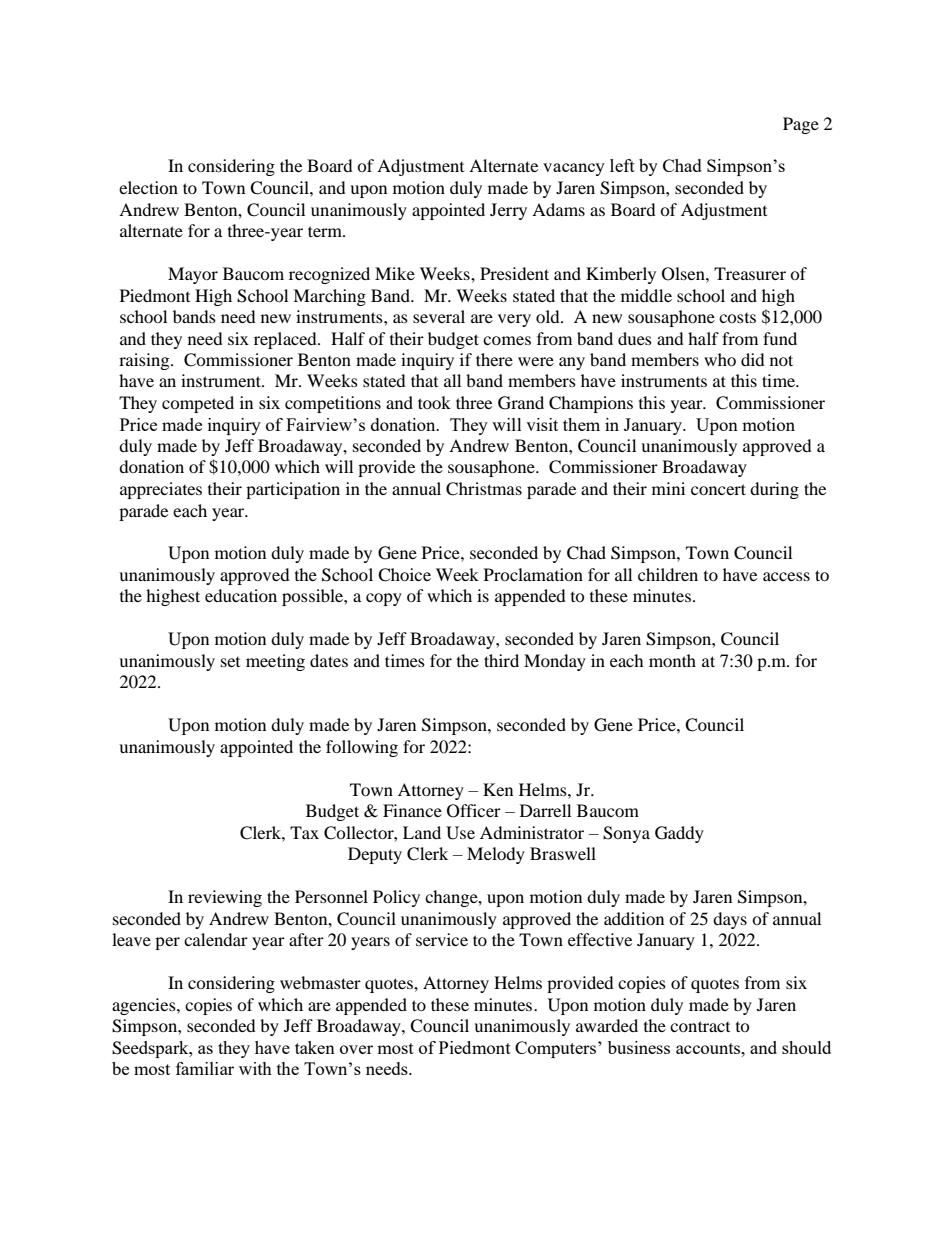 The height and width of the screenshot is (1233, 952). Describe the element at coordinates (230, 662) in the screenshot. I see `set` at that location.
